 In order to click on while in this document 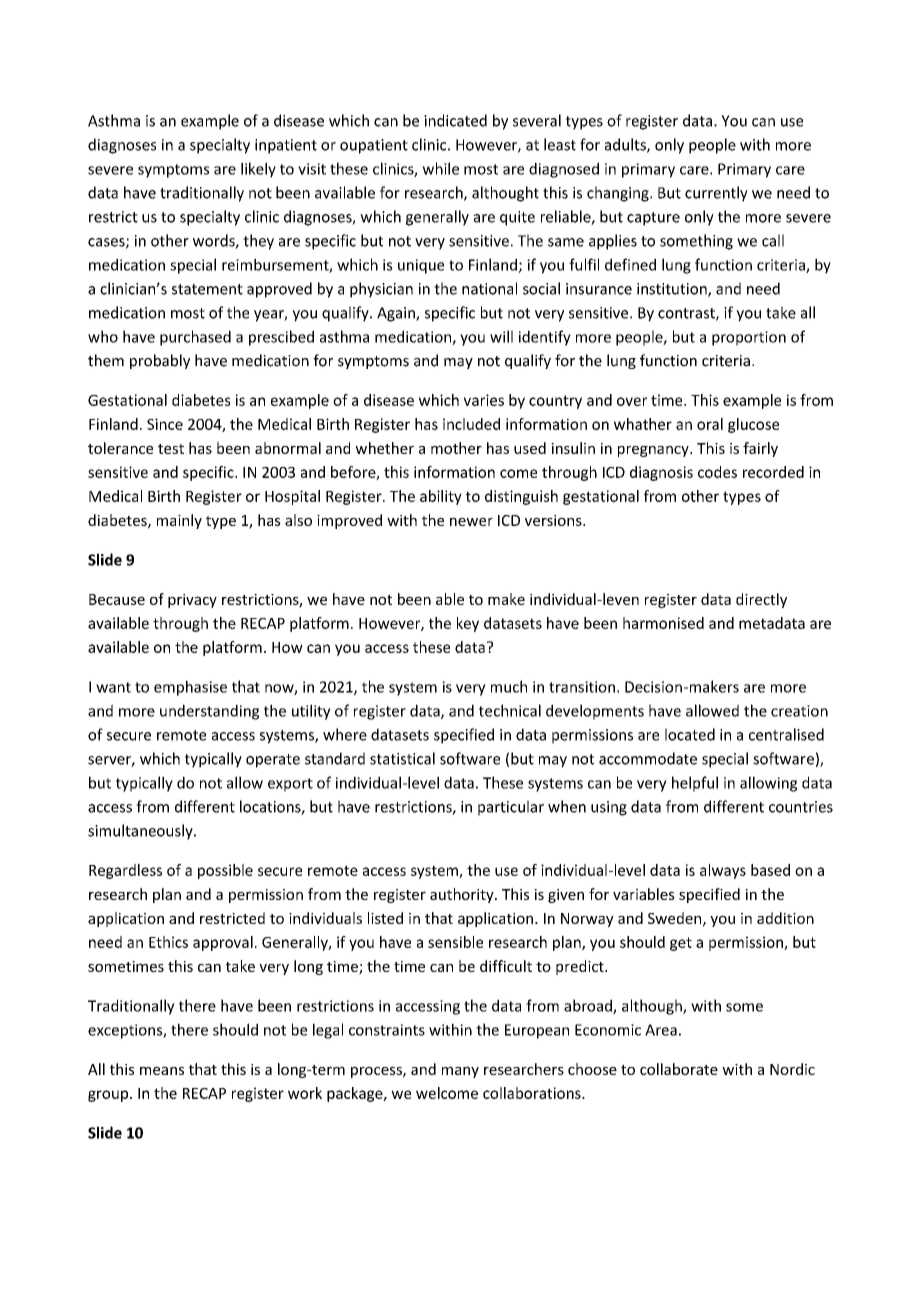, I will do `click(440, 168)`.
